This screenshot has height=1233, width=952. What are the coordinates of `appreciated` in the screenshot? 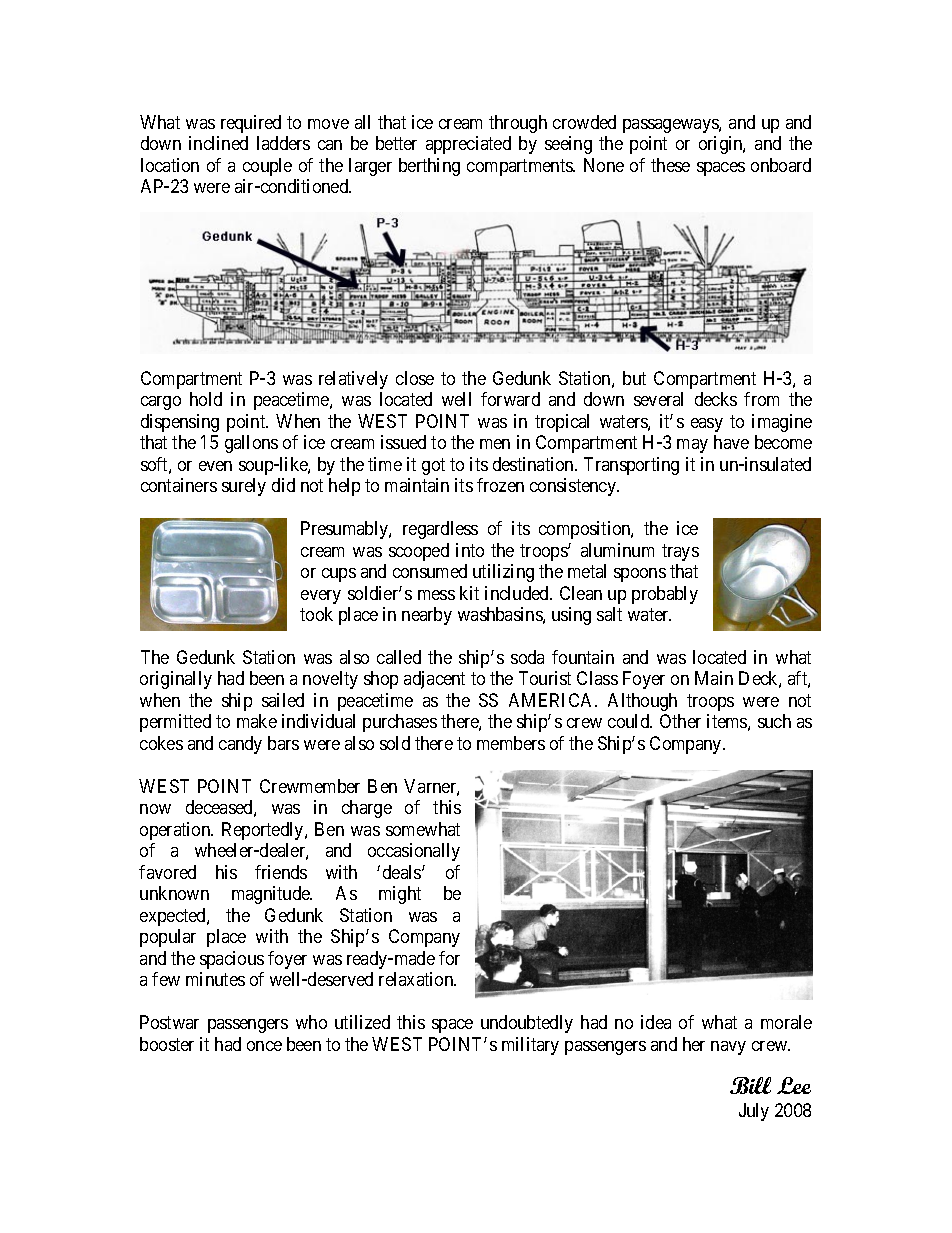 It's located at (468, 145).
